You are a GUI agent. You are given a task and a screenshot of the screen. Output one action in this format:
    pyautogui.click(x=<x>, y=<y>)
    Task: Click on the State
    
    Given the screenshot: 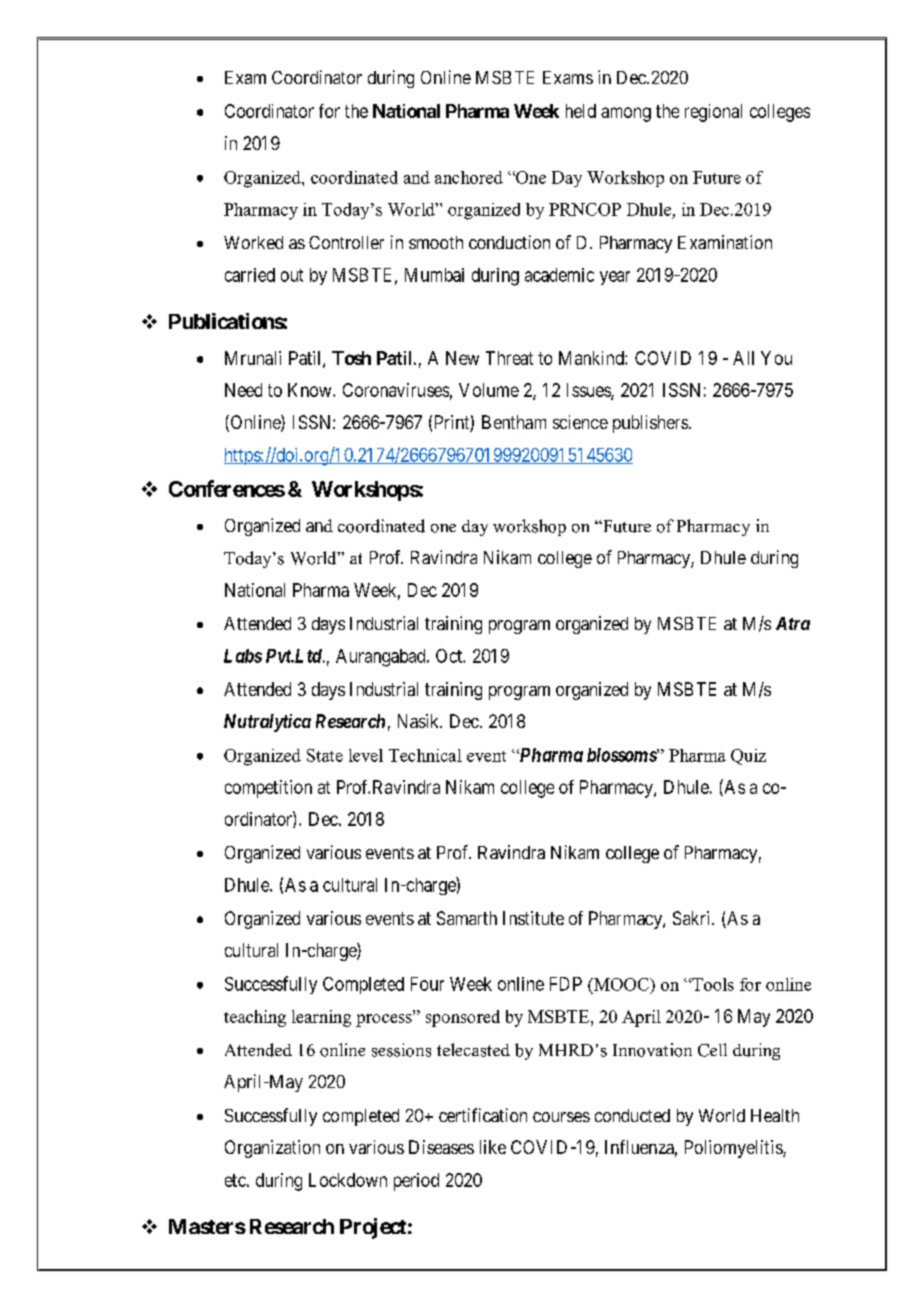 What is the action you would take?
    pyautogui.click(x=325, y=755)
